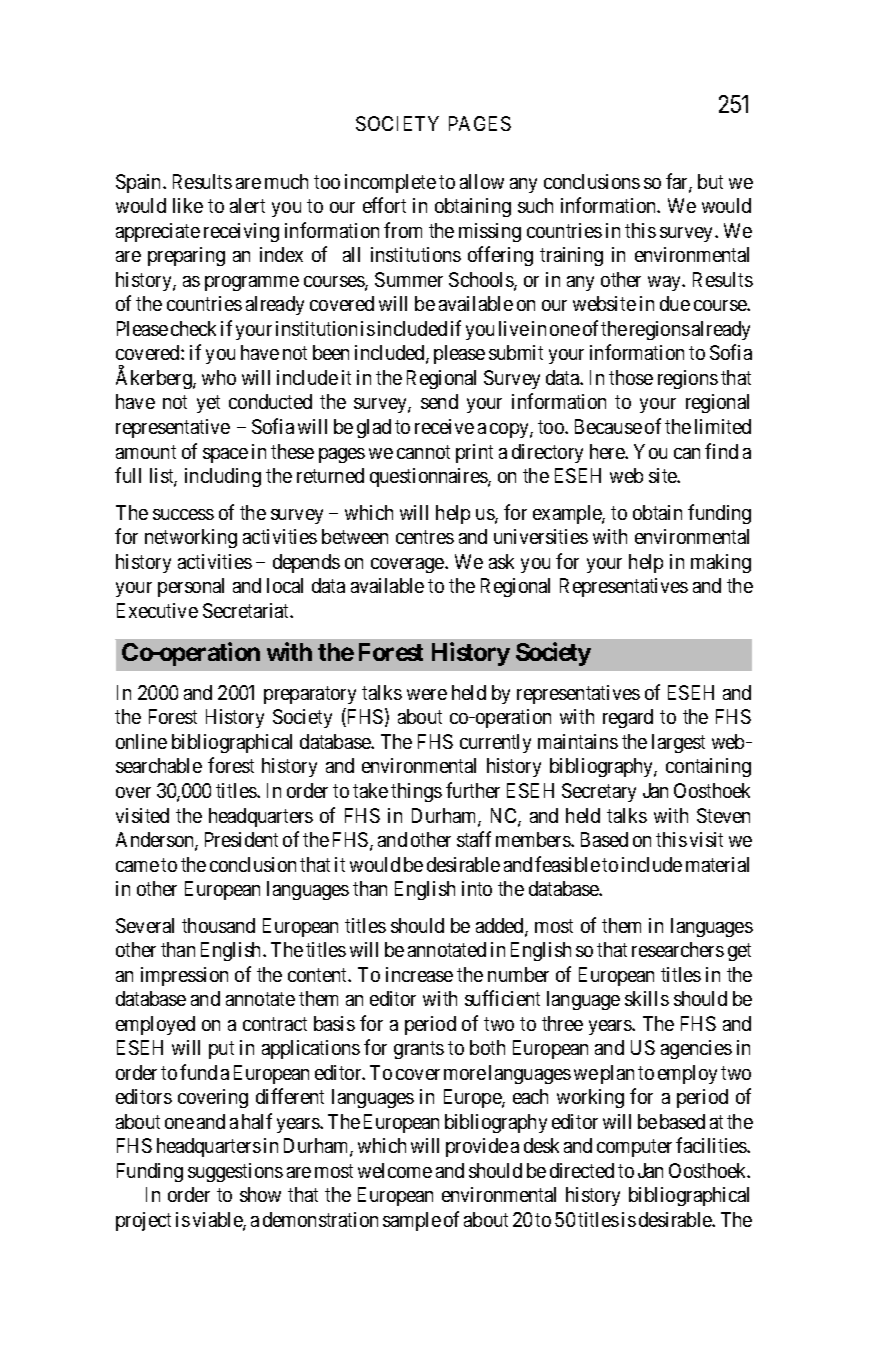 This page has height=1349, width=896. I want to click on like, so click(188, 205).
